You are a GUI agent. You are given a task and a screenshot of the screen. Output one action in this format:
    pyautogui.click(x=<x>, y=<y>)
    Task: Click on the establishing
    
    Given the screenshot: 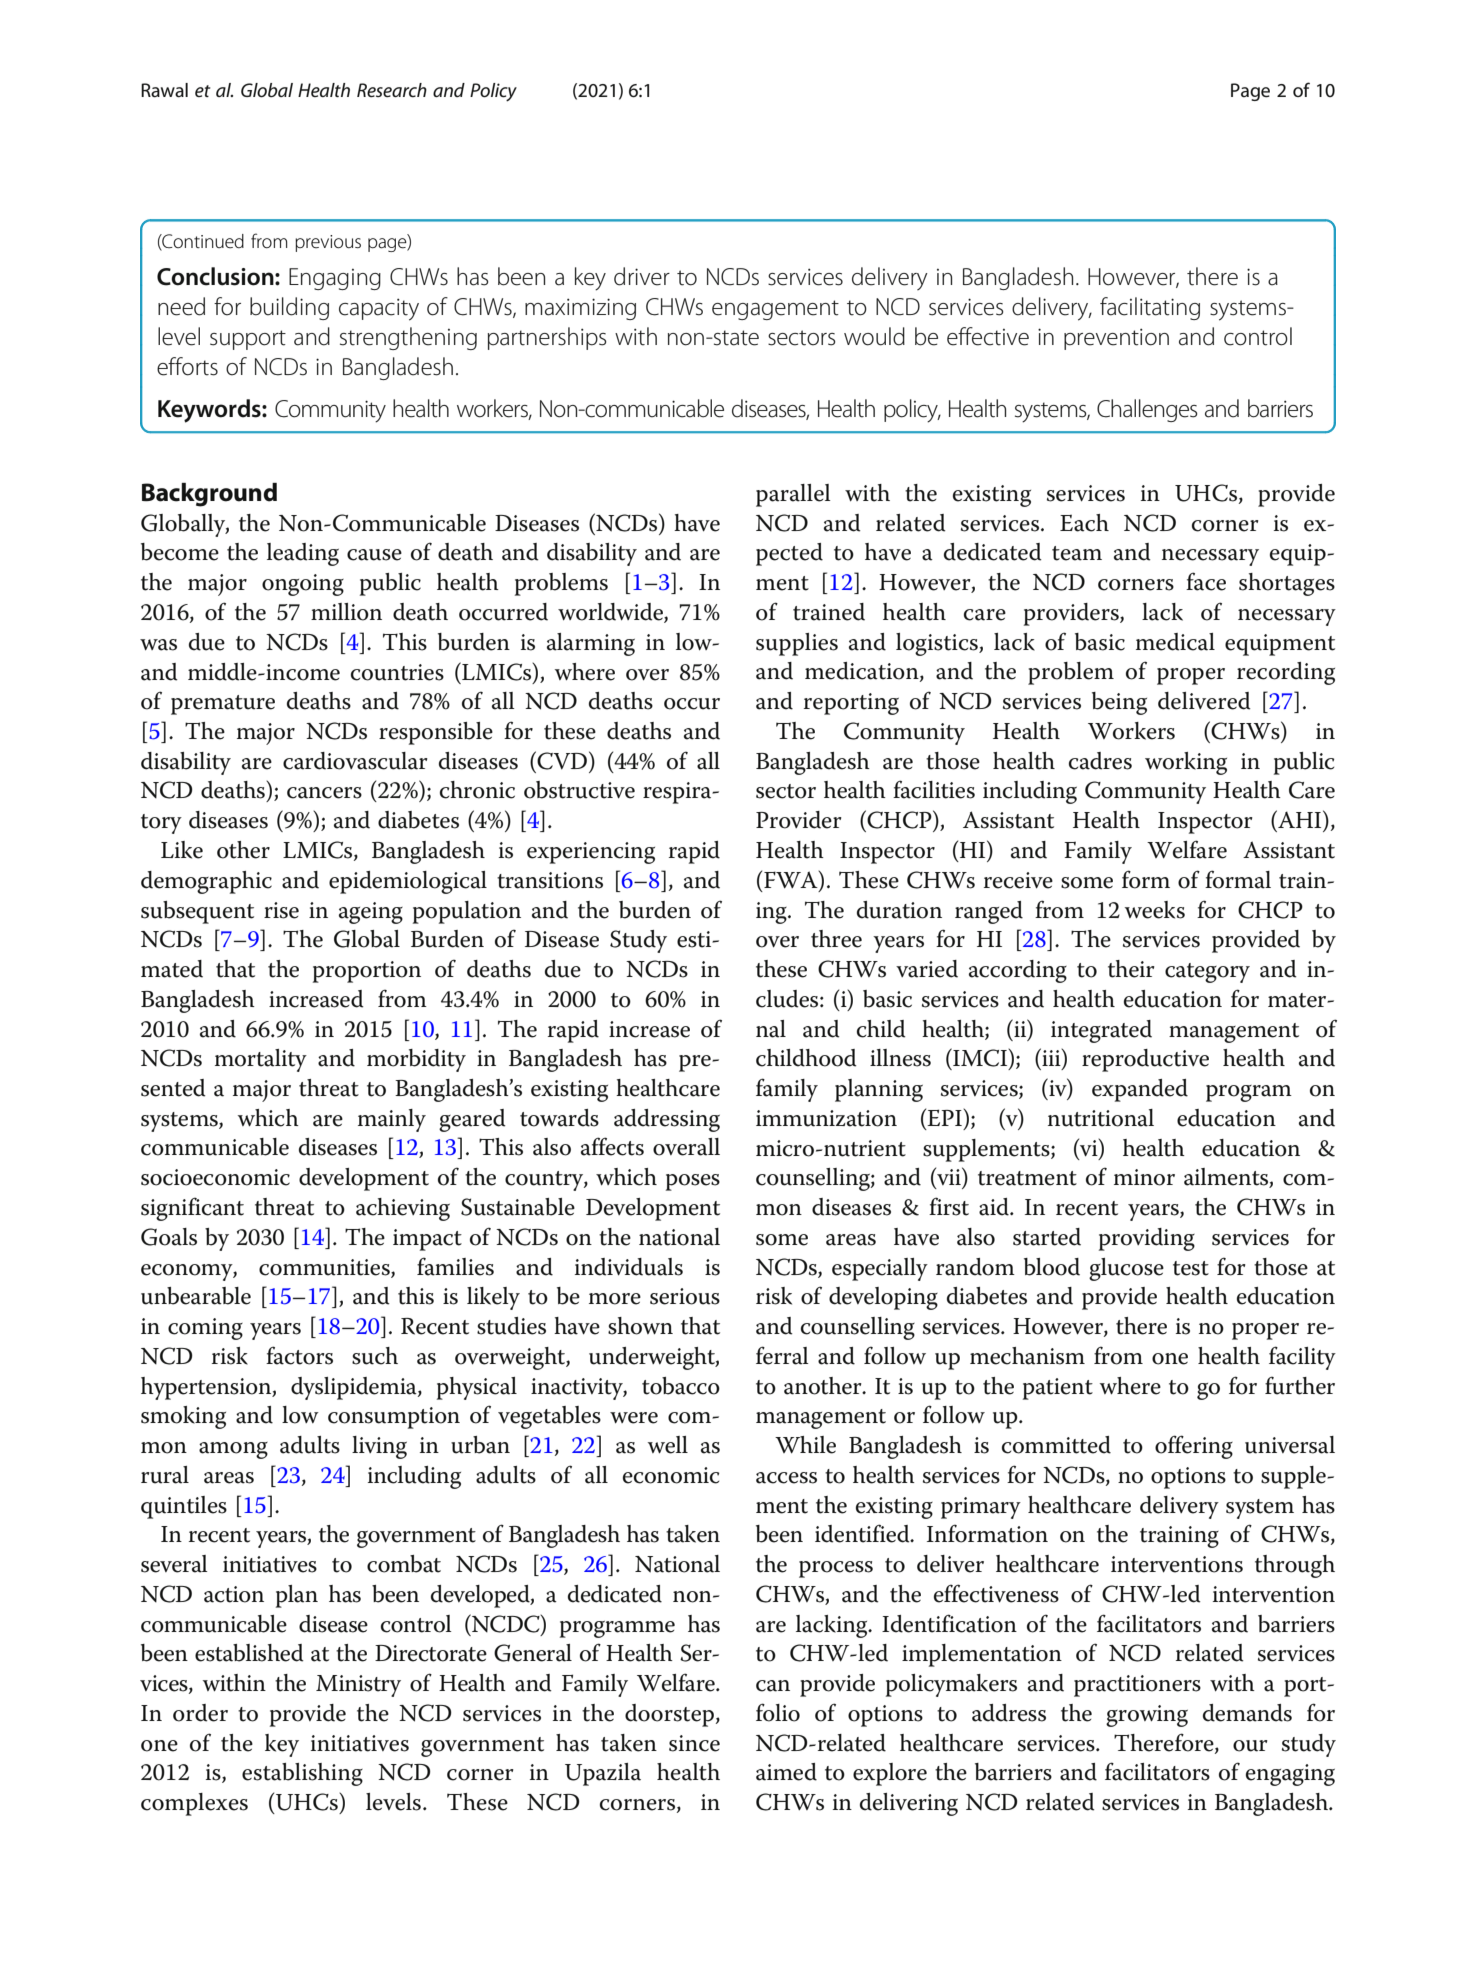 What is the action you would take?
    pyautogui.click(x=302, y=1774)
